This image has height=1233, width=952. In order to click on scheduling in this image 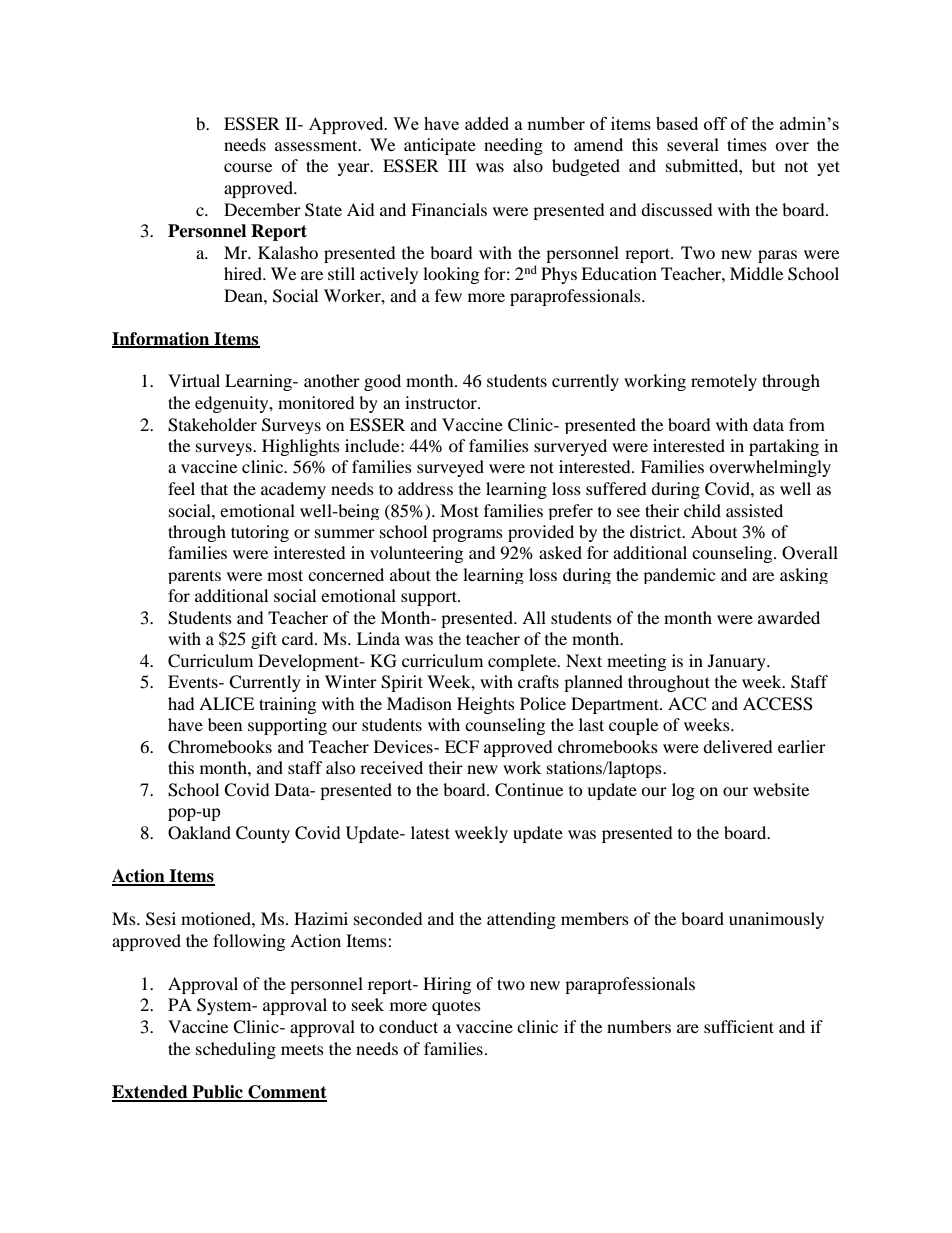, I will do `click(236, 1050)`.
